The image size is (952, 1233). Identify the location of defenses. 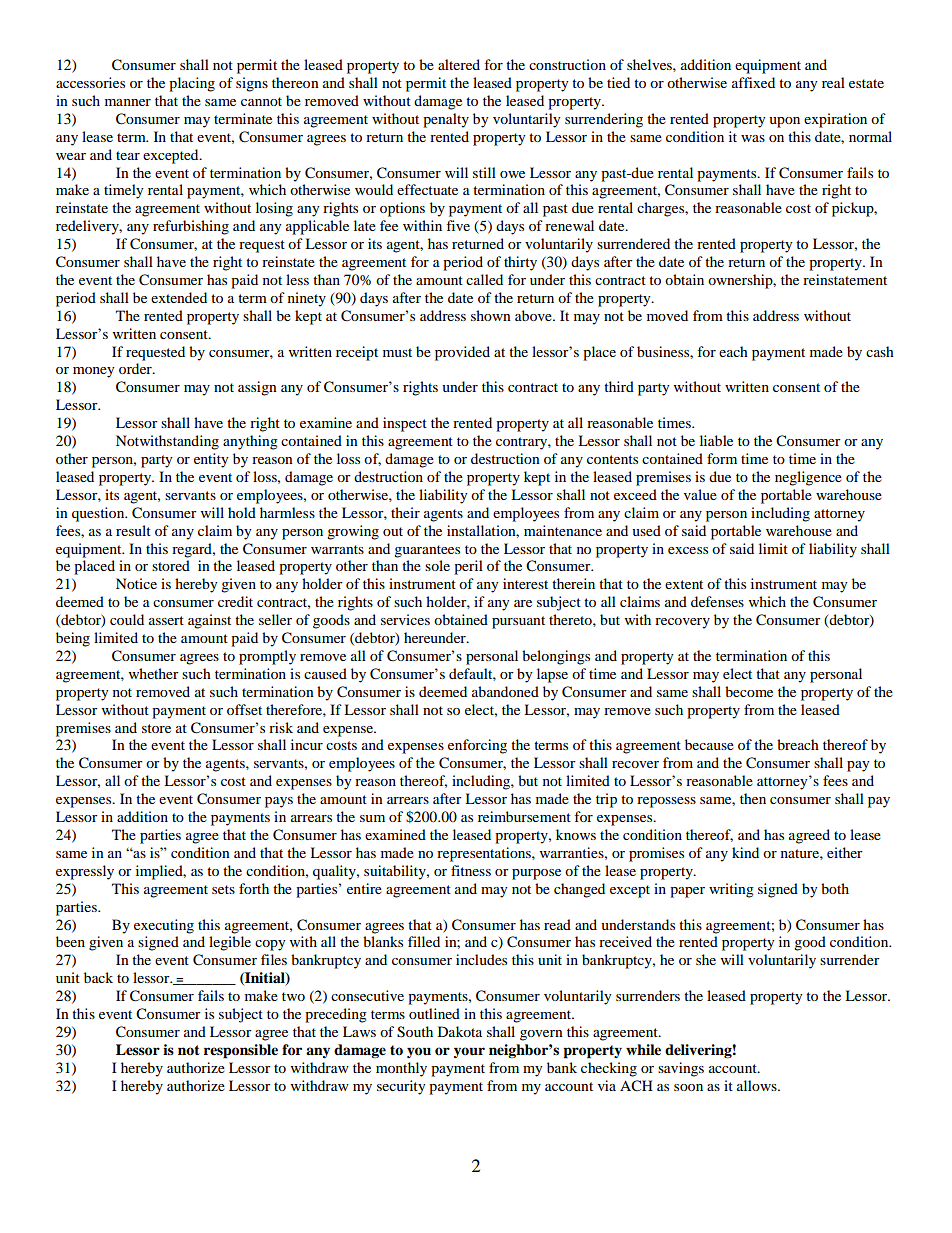
(717, 601).
